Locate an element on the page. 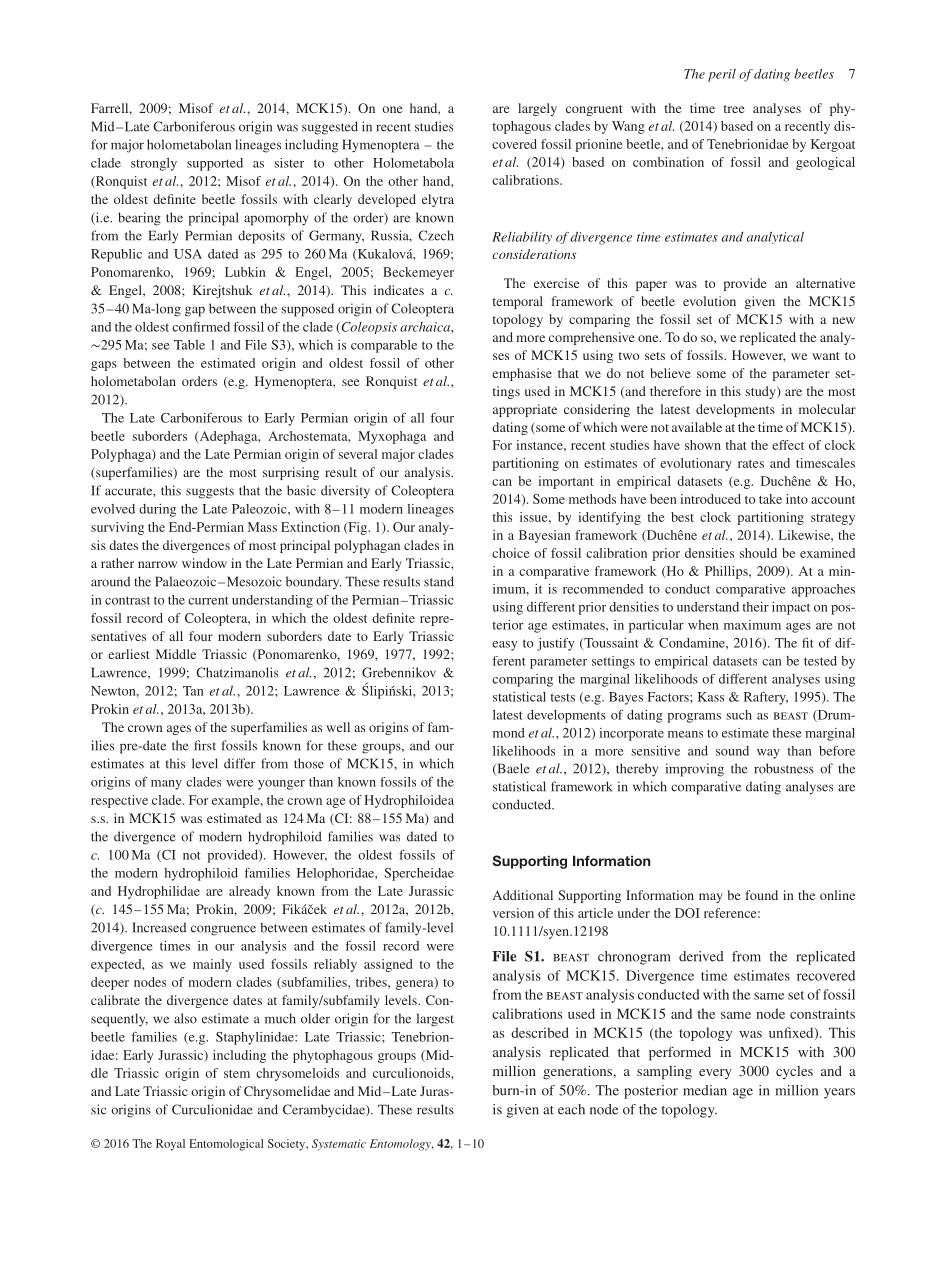  their is located at coordinates (756, 607).
